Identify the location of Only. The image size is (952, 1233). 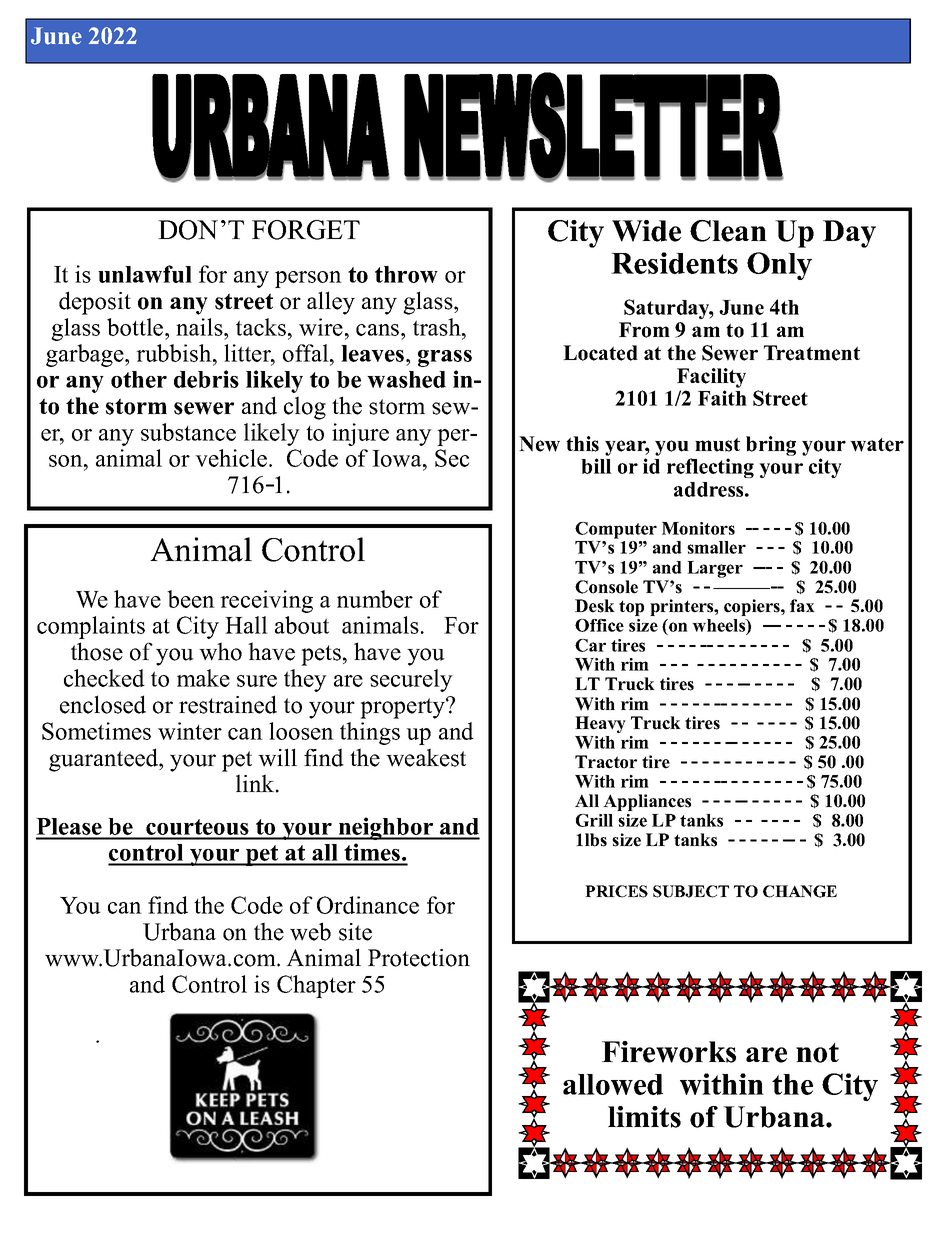
(779, 266).
